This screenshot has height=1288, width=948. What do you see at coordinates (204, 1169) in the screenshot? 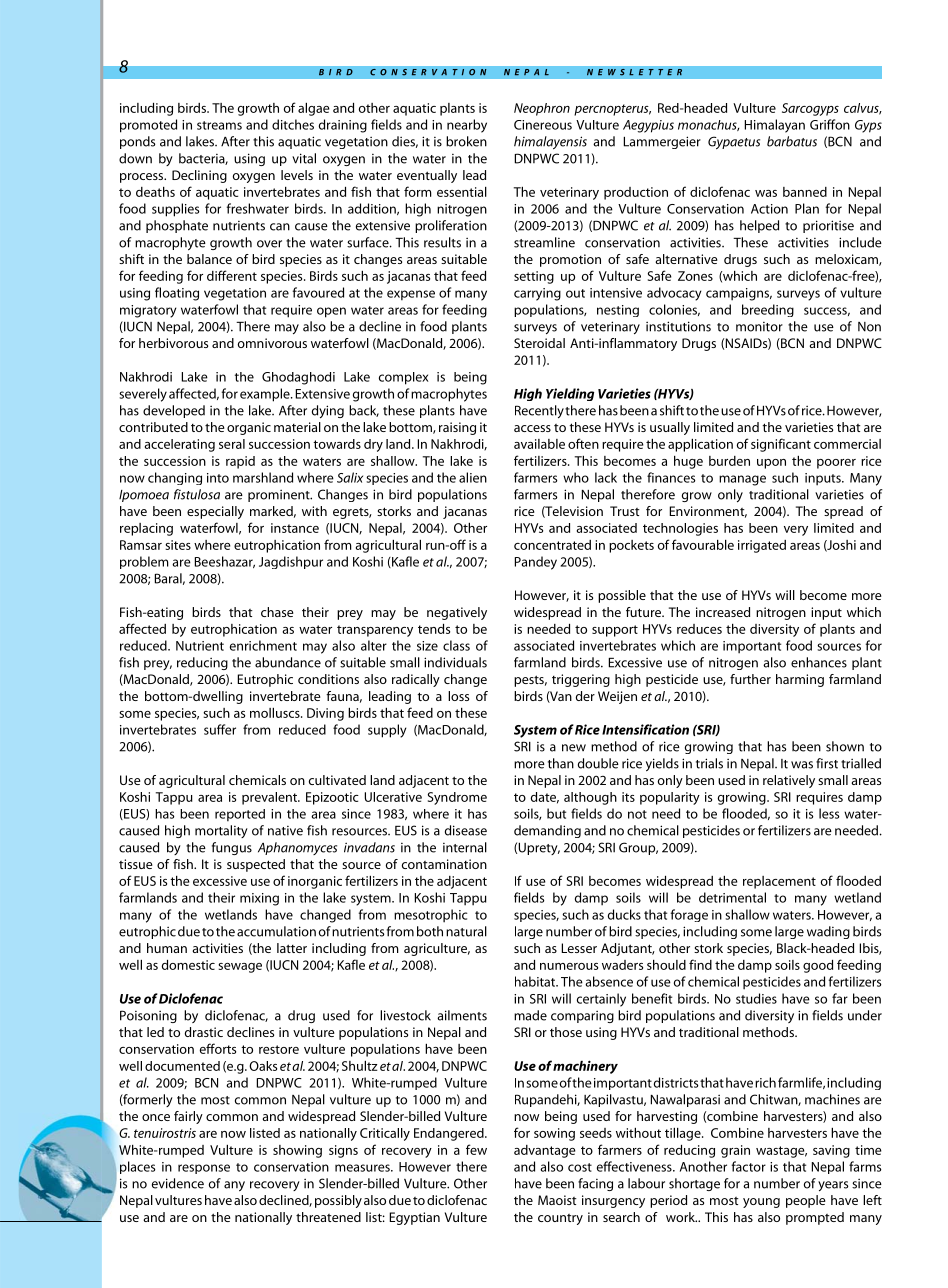
I see `response` at bounding box center [204, 1169].
